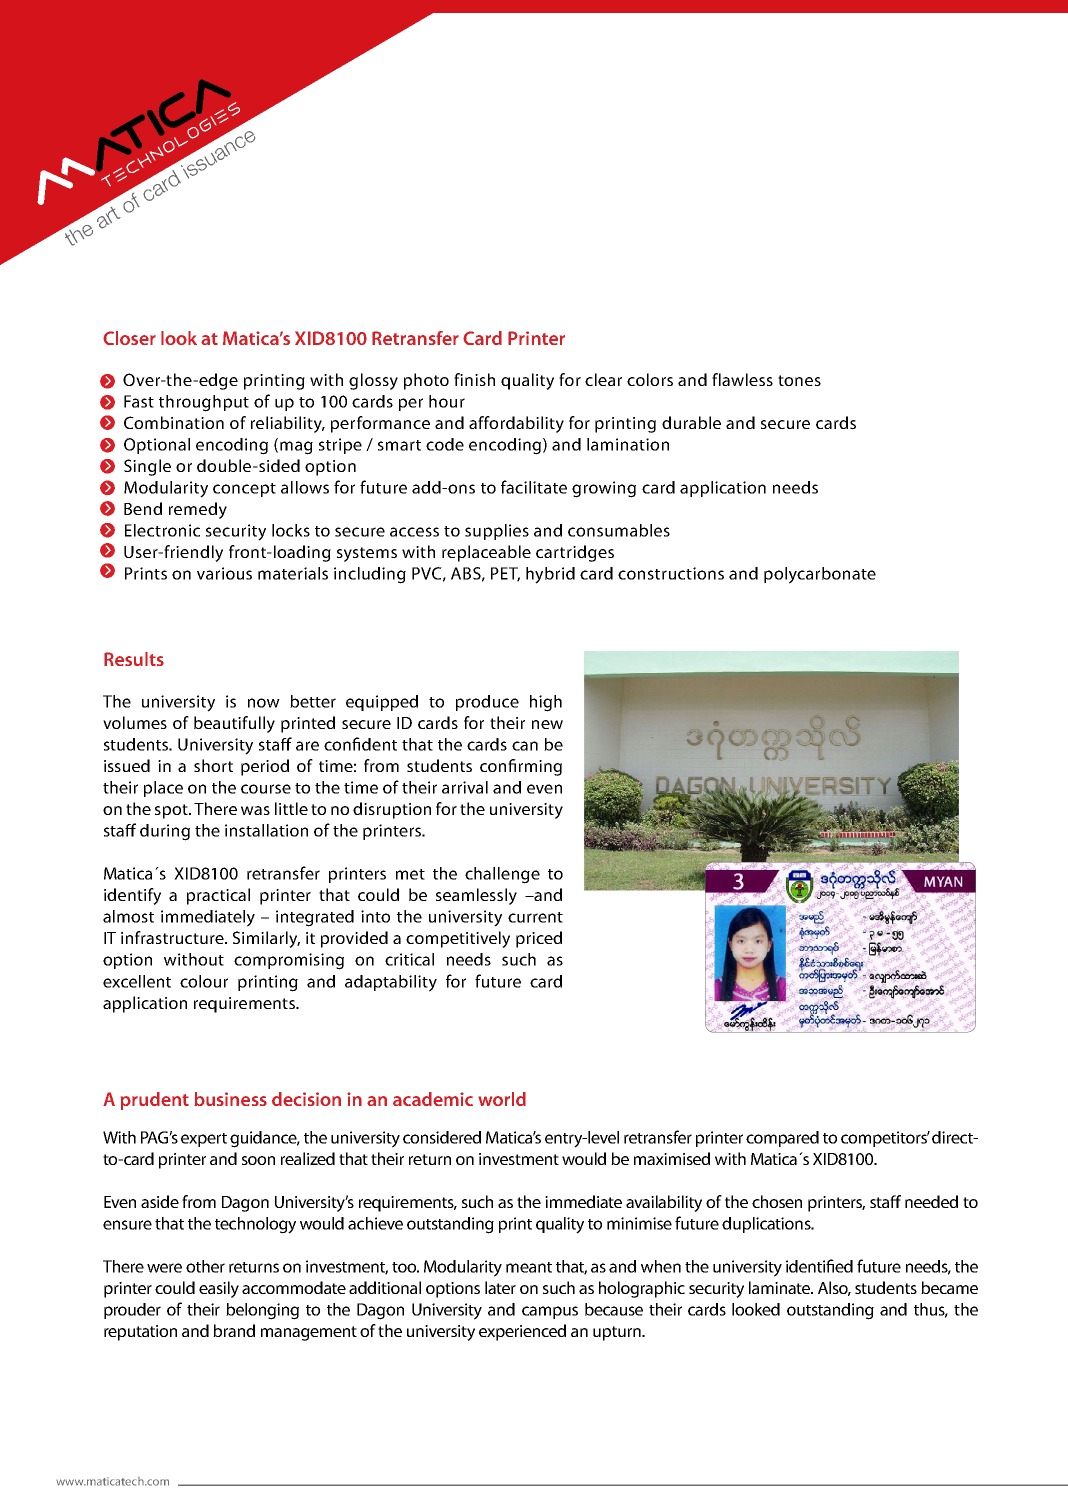 The width and height of the screenshot is (1068, 1511). Describe the element at coordinates (219, 1289) in the screenshot. I see `easily` at that location.
